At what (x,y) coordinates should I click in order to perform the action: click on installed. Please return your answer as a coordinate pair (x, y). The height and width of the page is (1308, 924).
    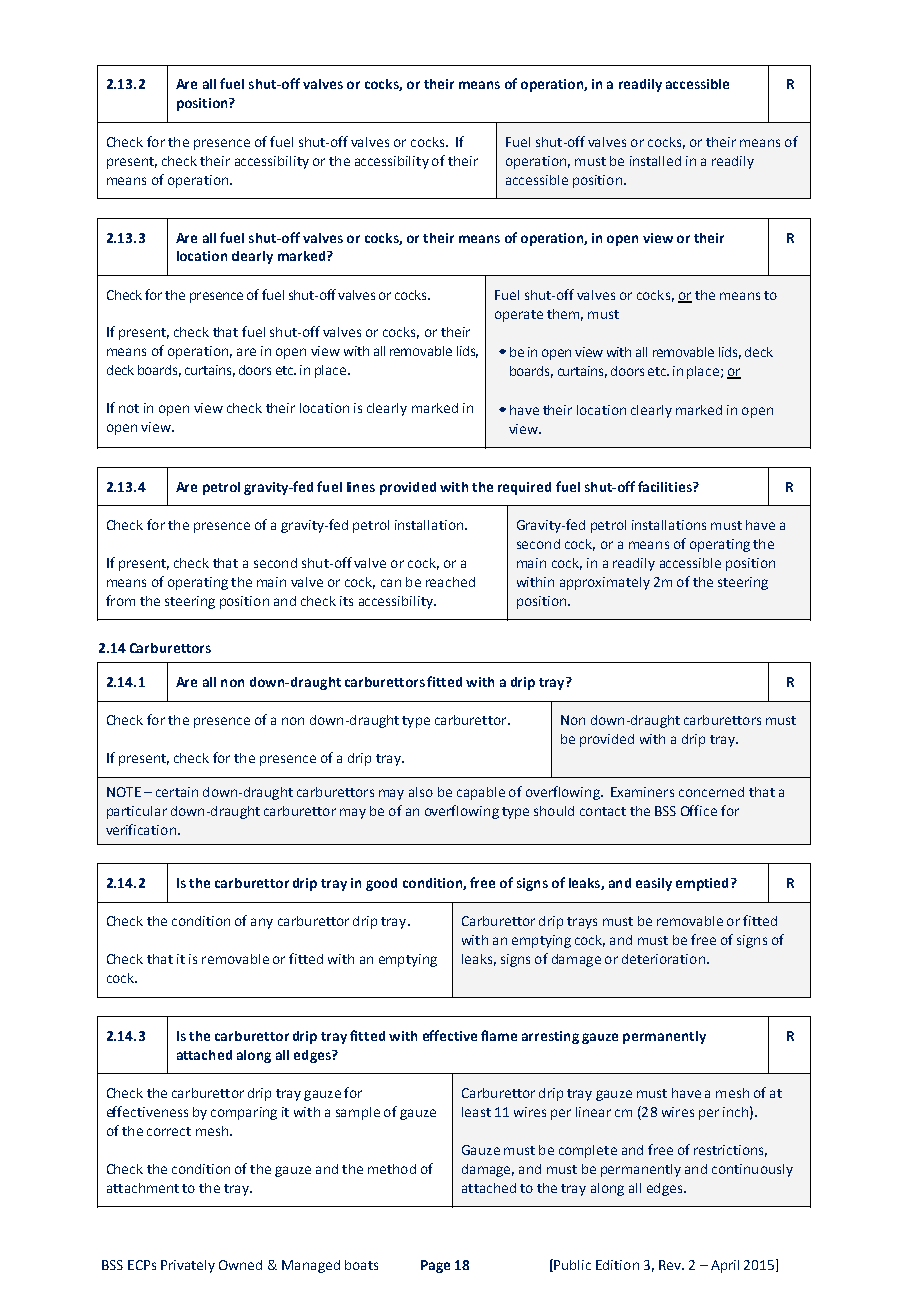
    Looking at the image, I should click on (655, 161).
